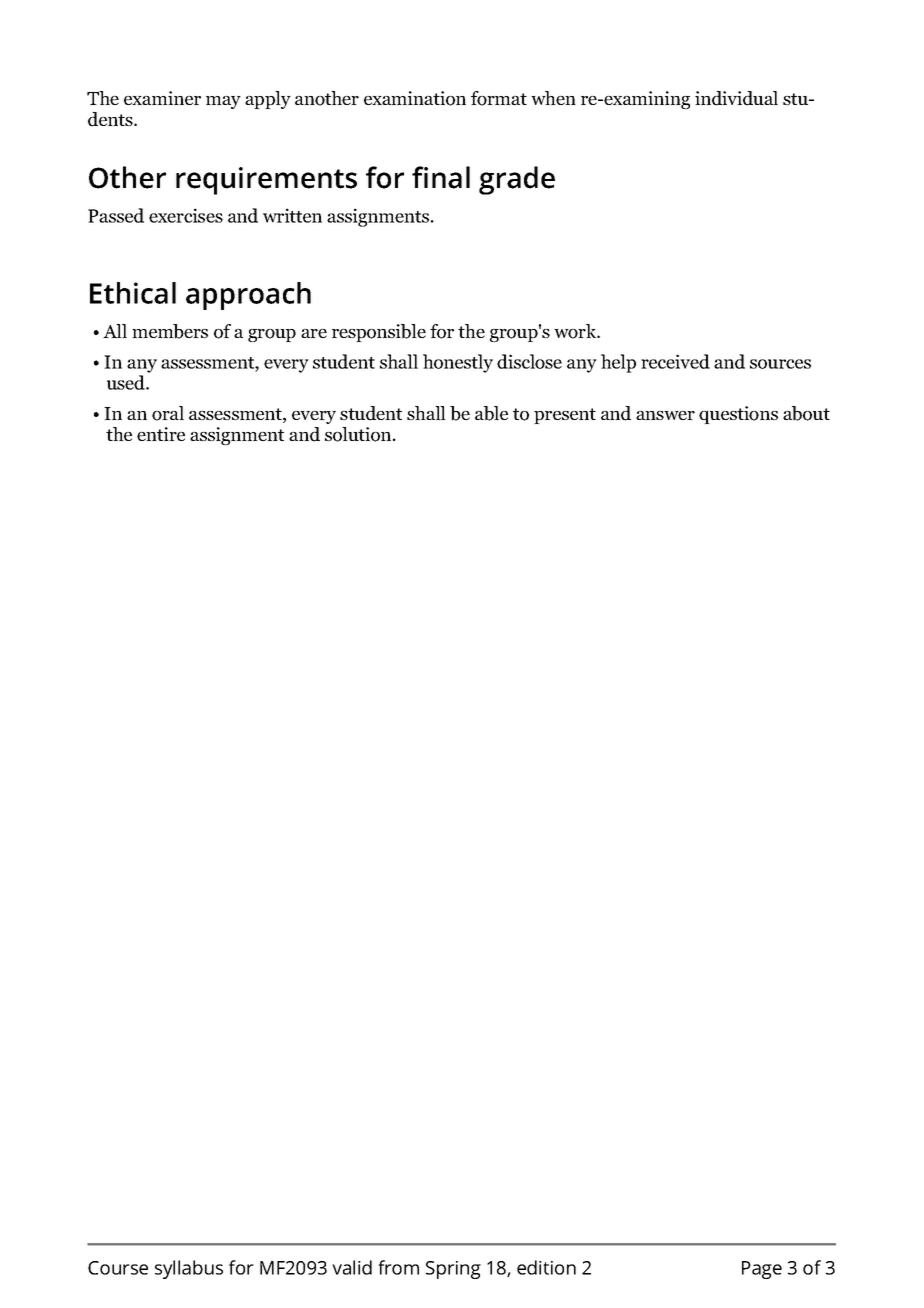 This page has height=1308, width=924. Describe the element at coordinates (398, 1267) in the page. I see `from` at that location.
